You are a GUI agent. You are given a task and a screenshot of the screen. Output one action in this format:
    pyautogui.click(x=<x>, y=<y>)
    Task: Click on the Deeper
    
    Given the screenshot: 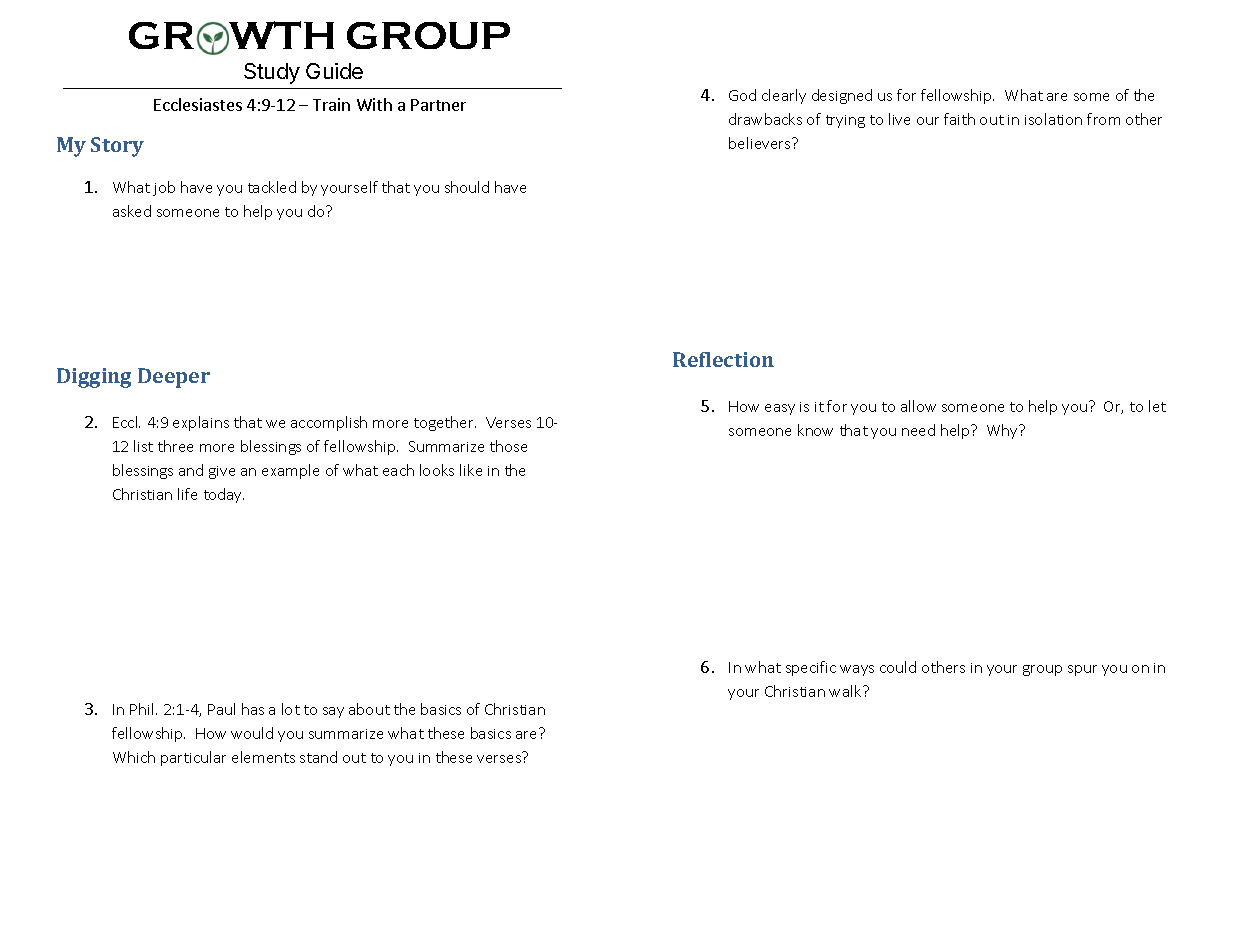 What is the action you would take?
    pyautogui.click(x=174, y=378)
